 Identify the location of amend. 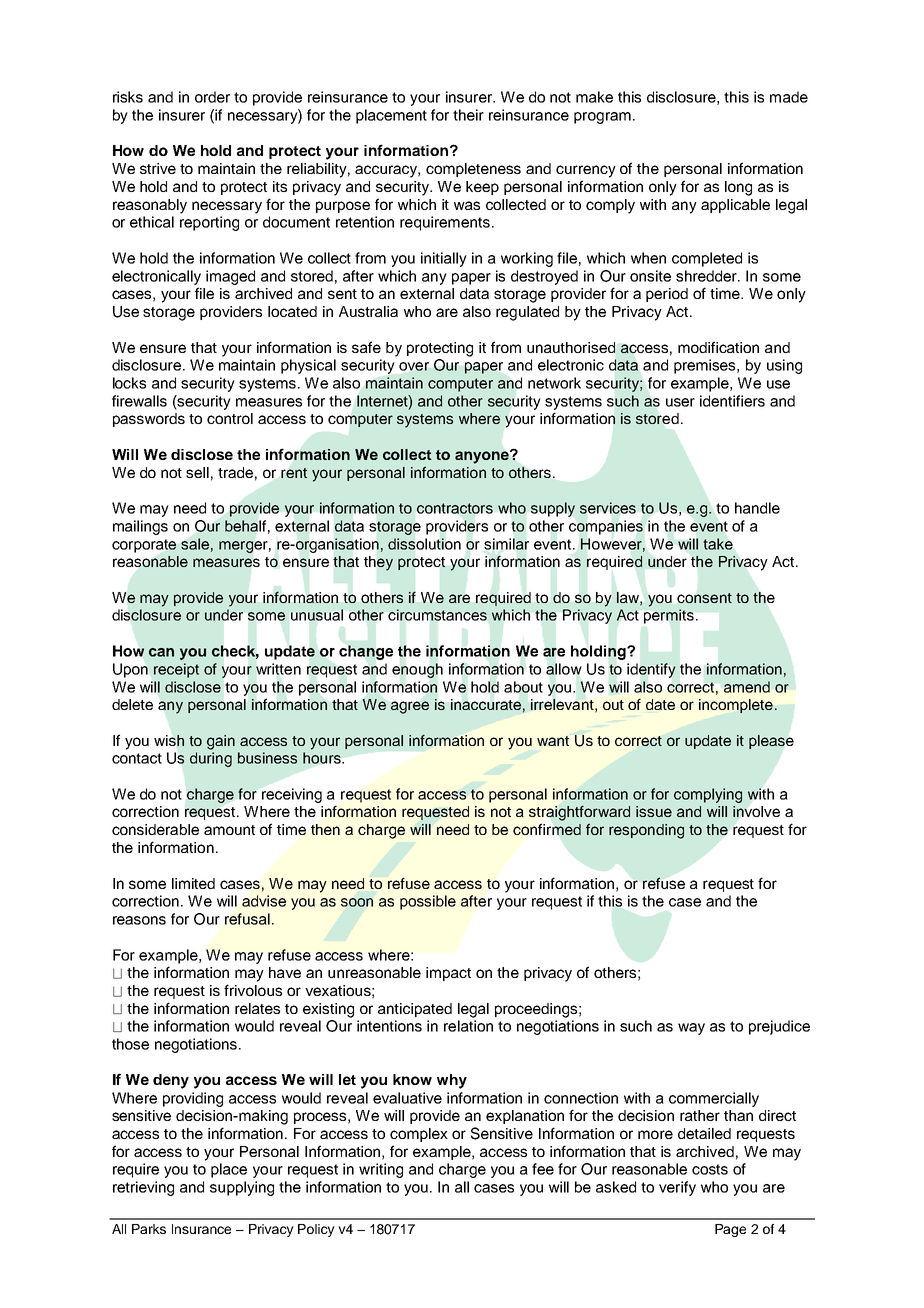
(747, 687).
